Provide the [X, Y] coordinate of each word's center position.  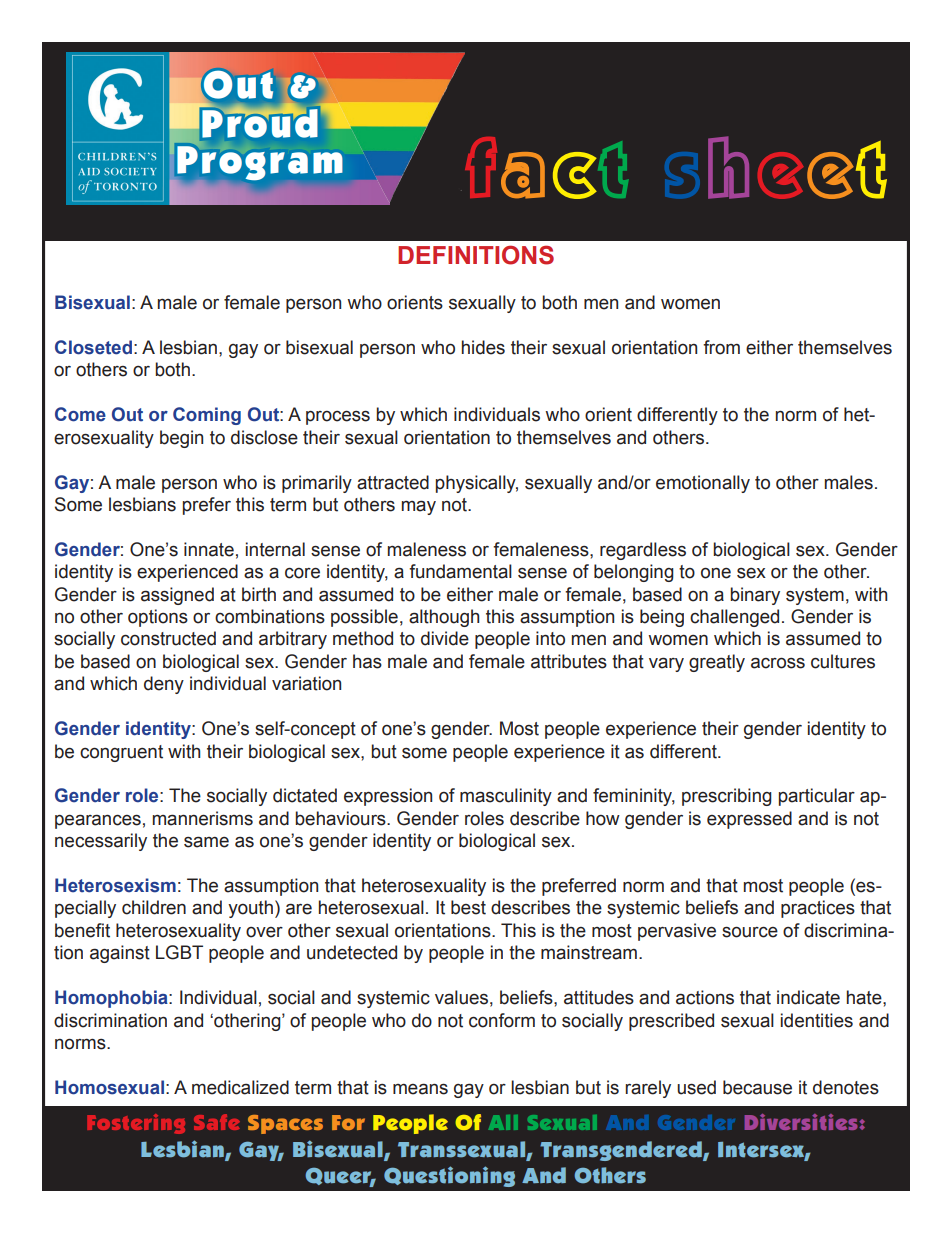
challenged [734, 618]
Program [258, 164]
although [444, 618]
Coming [207, 416]
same [206, 842]
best [468, 907]
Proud [258, 122]
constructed [168, 638]
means [420, 1089]
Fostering [136, 1124]
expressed [749, 820]
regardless [643, 551]
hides [483, 347]
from [721, 347]
